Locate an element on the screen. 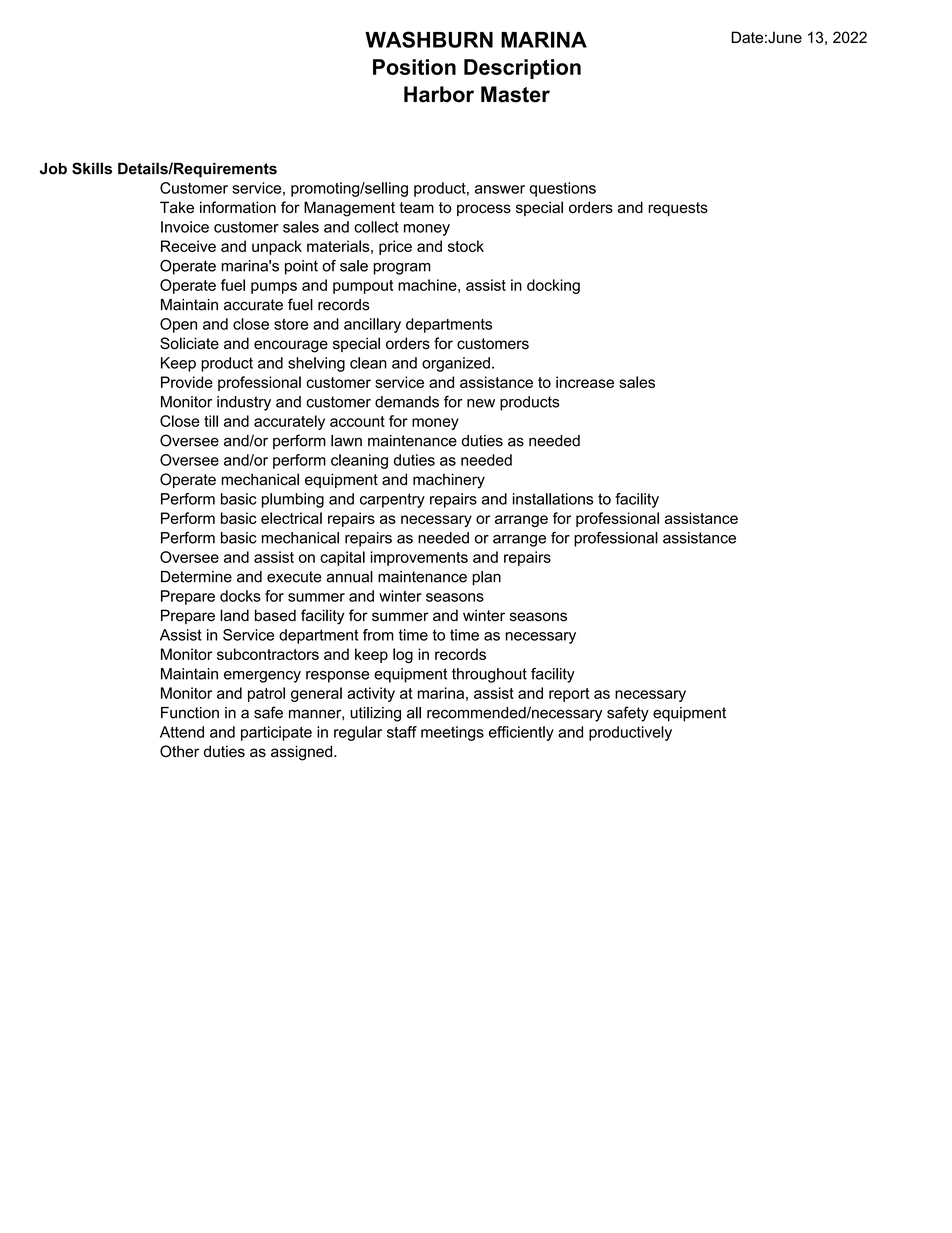 The height and width of the screenshot is (1233, 952). report is located at coordinates (569, 695).
